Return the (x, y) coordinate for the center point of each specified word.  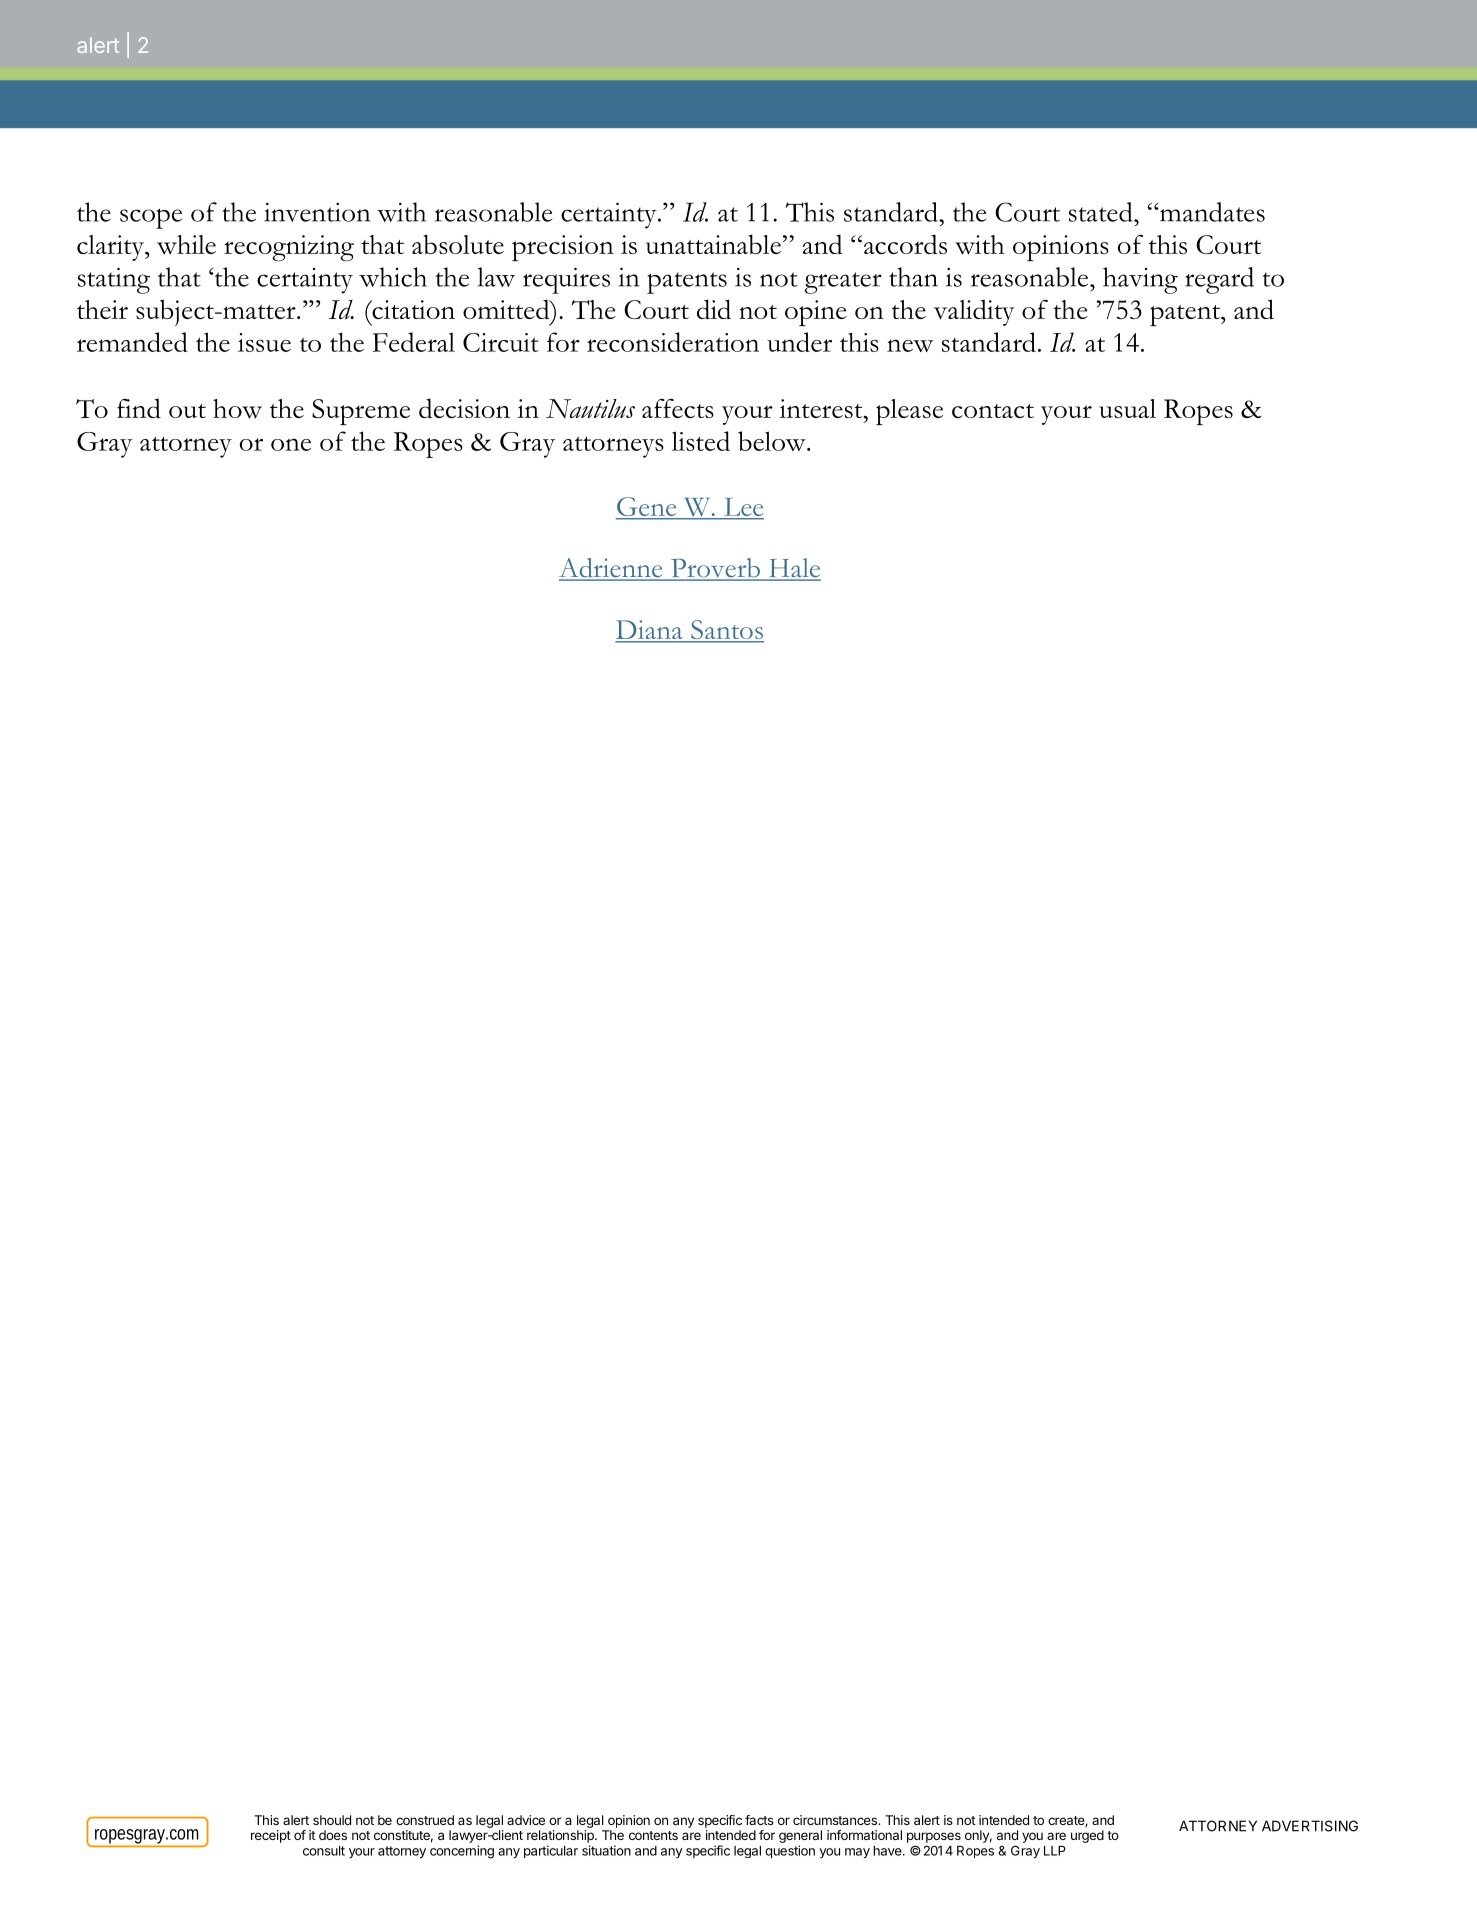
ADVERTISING (1310, 1826)
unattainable (713, 244)
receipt (271, 1836)
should (332, 1820)
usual (1127, 408)
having (1140, 280)
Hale (793, 569)
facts (759, 1820)
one (291, 444)
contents (653, 1835)
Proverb (715, 569)
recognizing (289, 248)
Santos (726, 631)
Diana (650, 631)
